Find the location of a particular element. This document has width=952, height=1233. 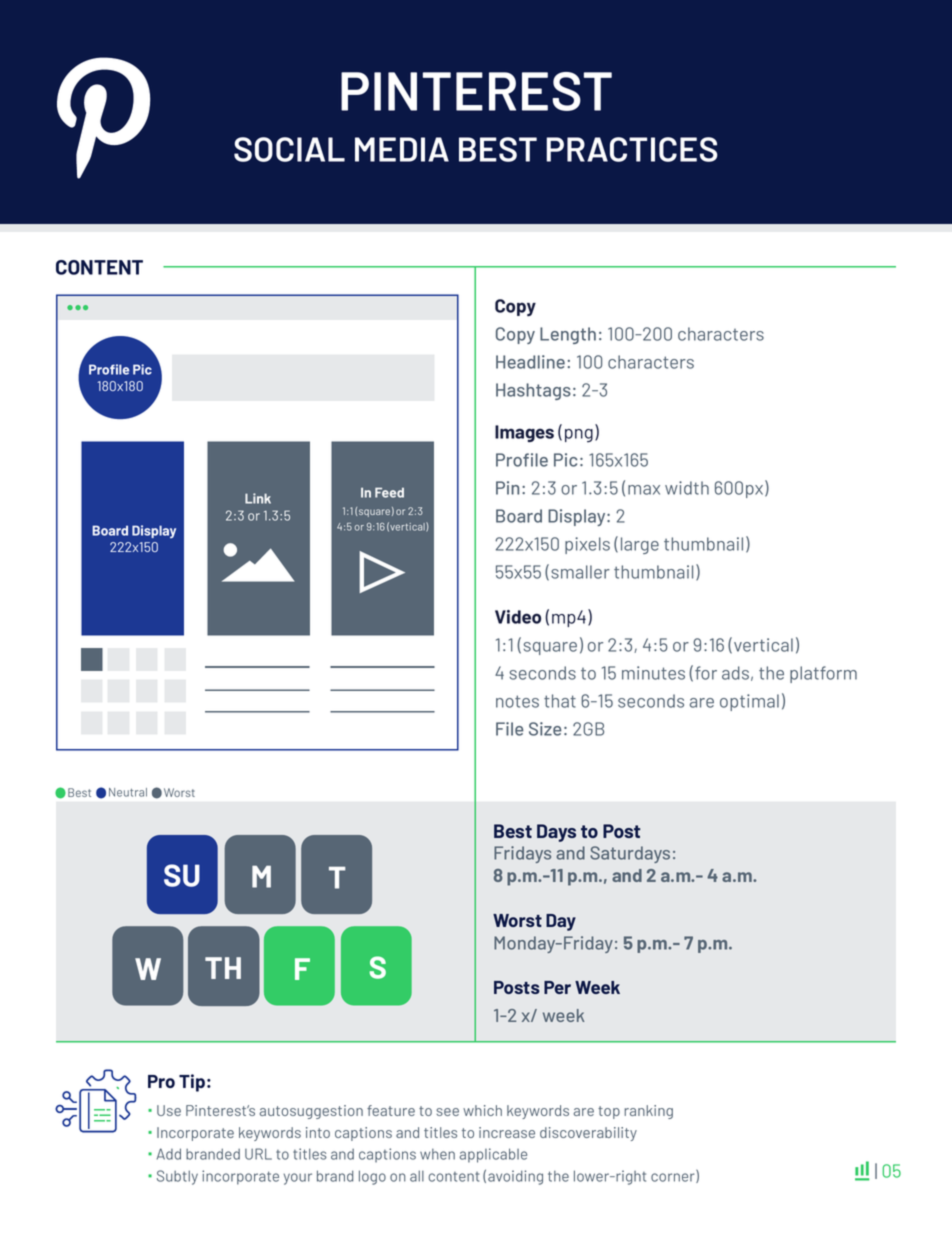

PRACTICES is located at coordinates (632, 149).
